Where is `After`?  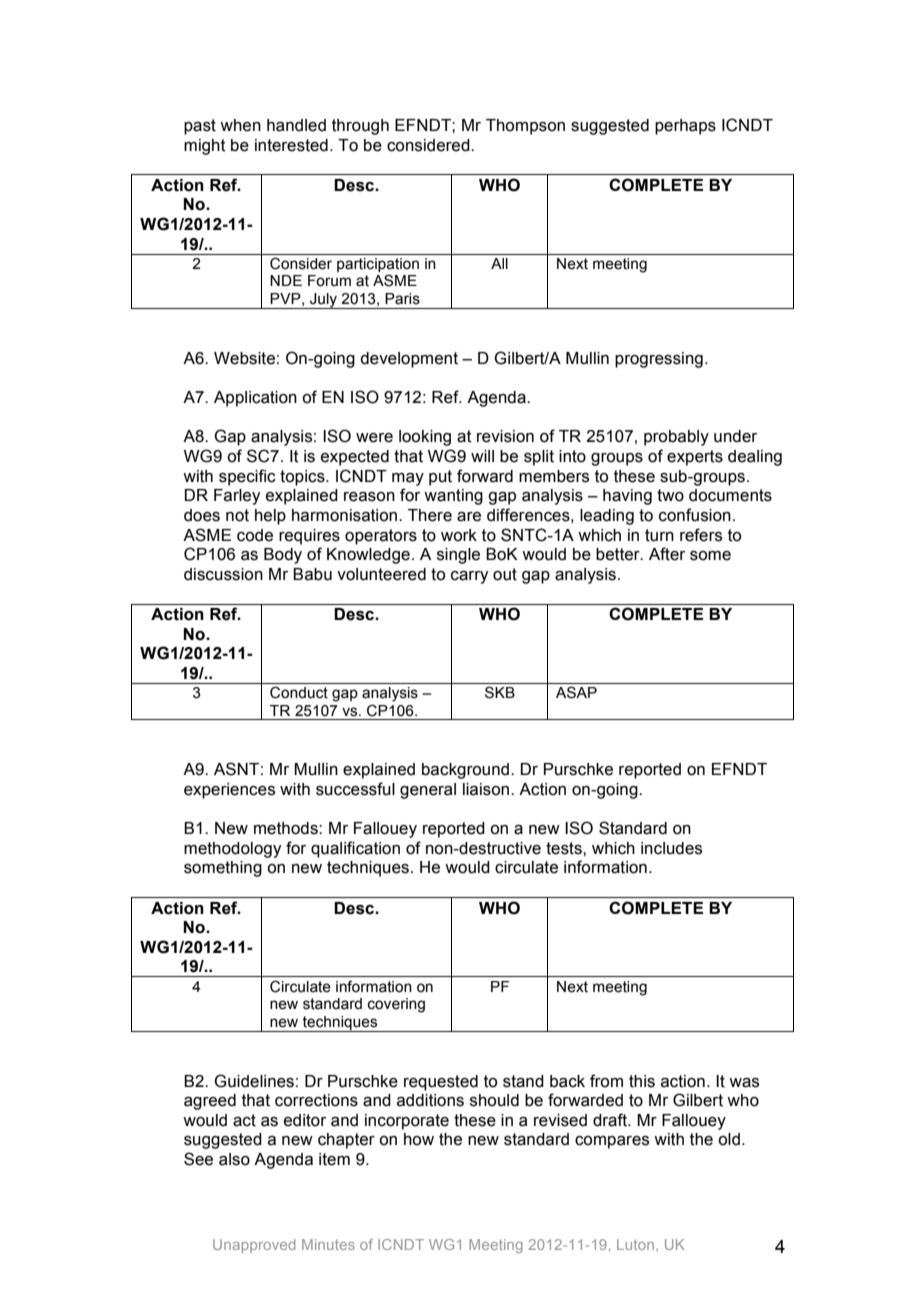 After is located at coordinates (667, 554).
